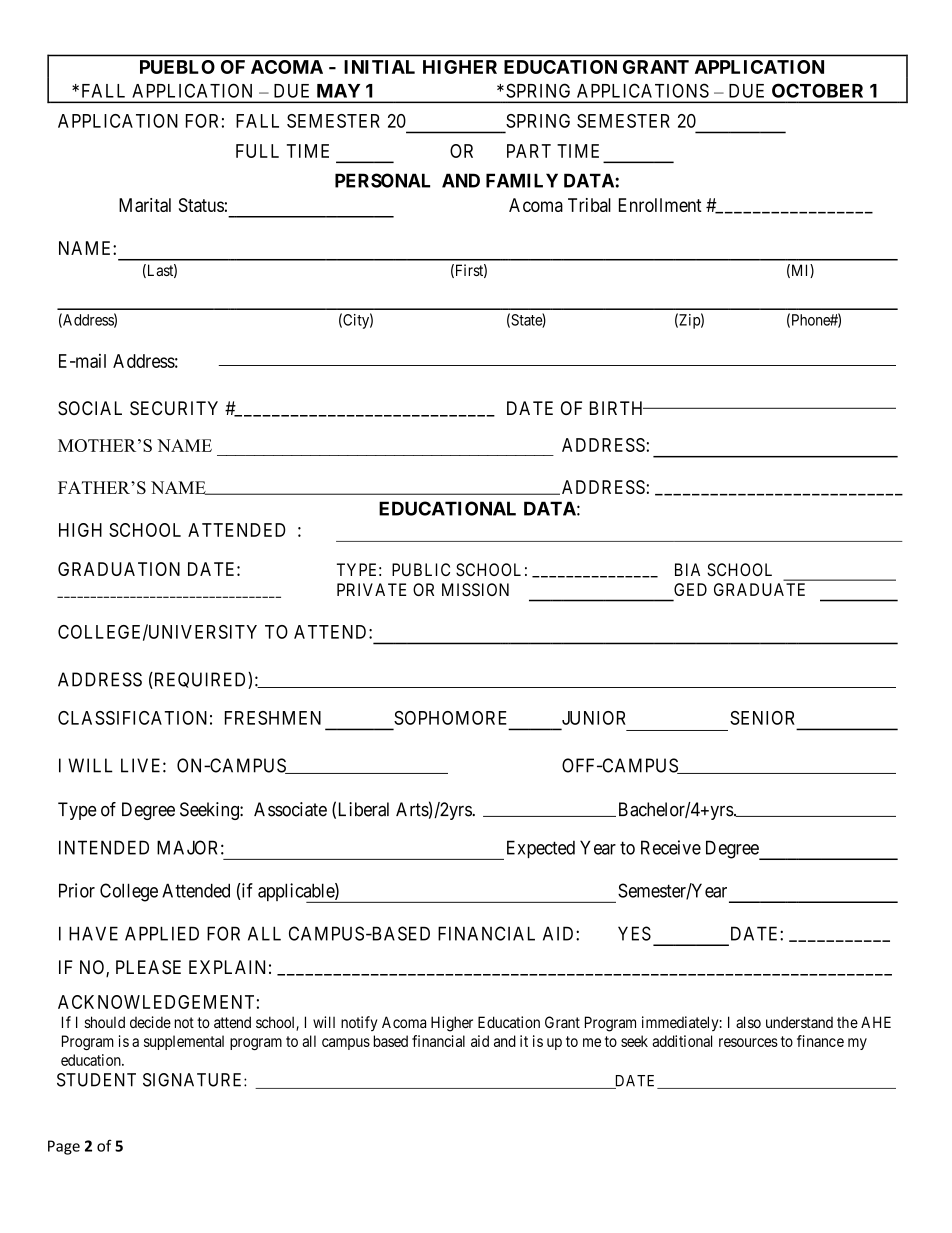 This page has height=1233, width=952. What do you see at coordinates (174, 408) in the page?
I see `SECURITY` at bounding box center [174, 408].
